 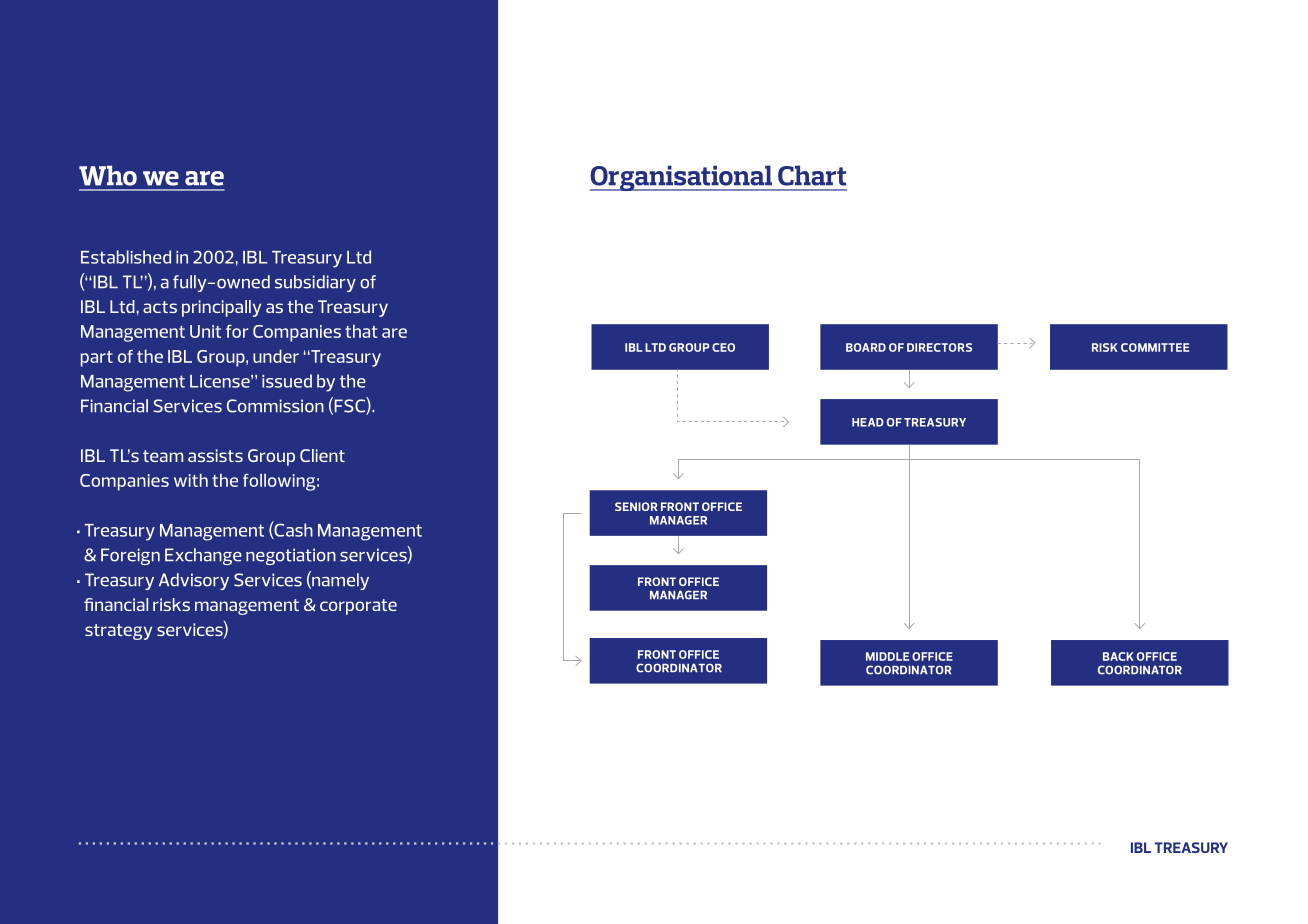 I want to click on MIDDLE, so click(x=887, y=656).
